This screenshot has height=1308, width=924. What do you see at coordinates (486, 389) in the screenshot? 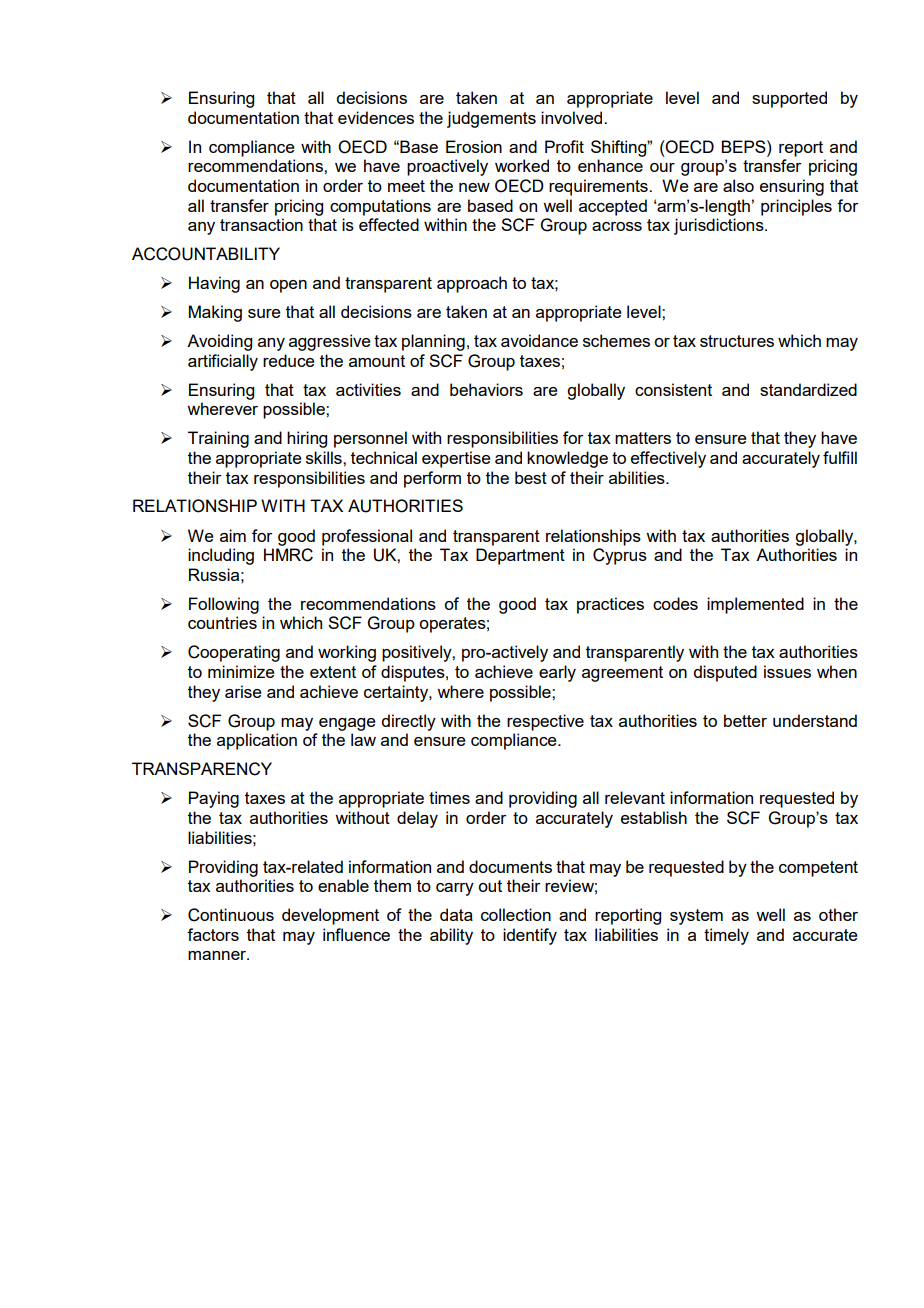
I see `behaviors` at bounding box center [486, 389].
